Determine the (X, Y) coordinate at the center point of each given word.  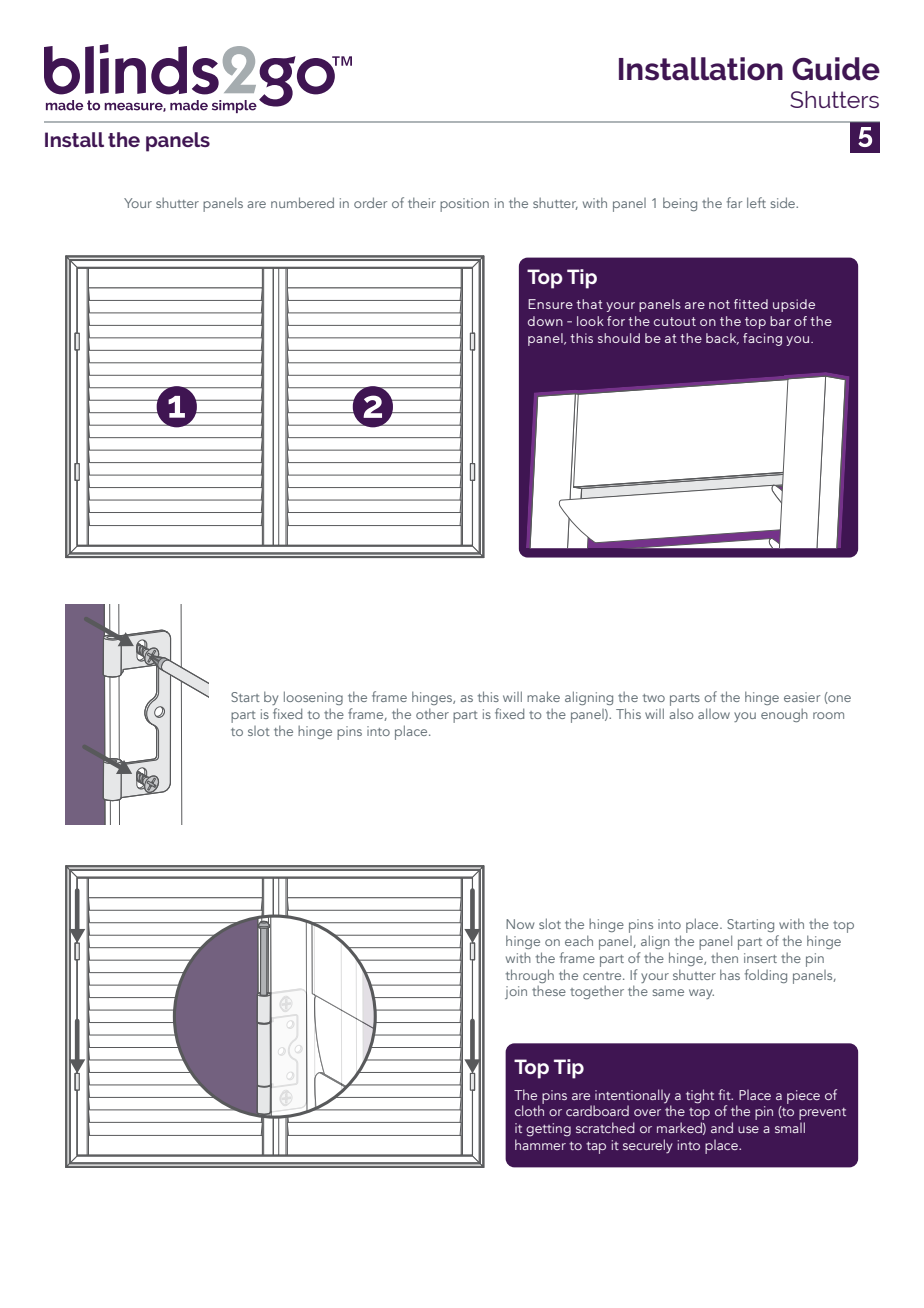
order (370, 202)
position (464, 205)
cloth (529, 1109)
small (790, 1127)
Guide (836, 69)
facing (762, 339)
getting (548, 1130)
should (619, 338)
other (432, 713)
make (543, 696)
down (545, 321)
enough (784, 715)
